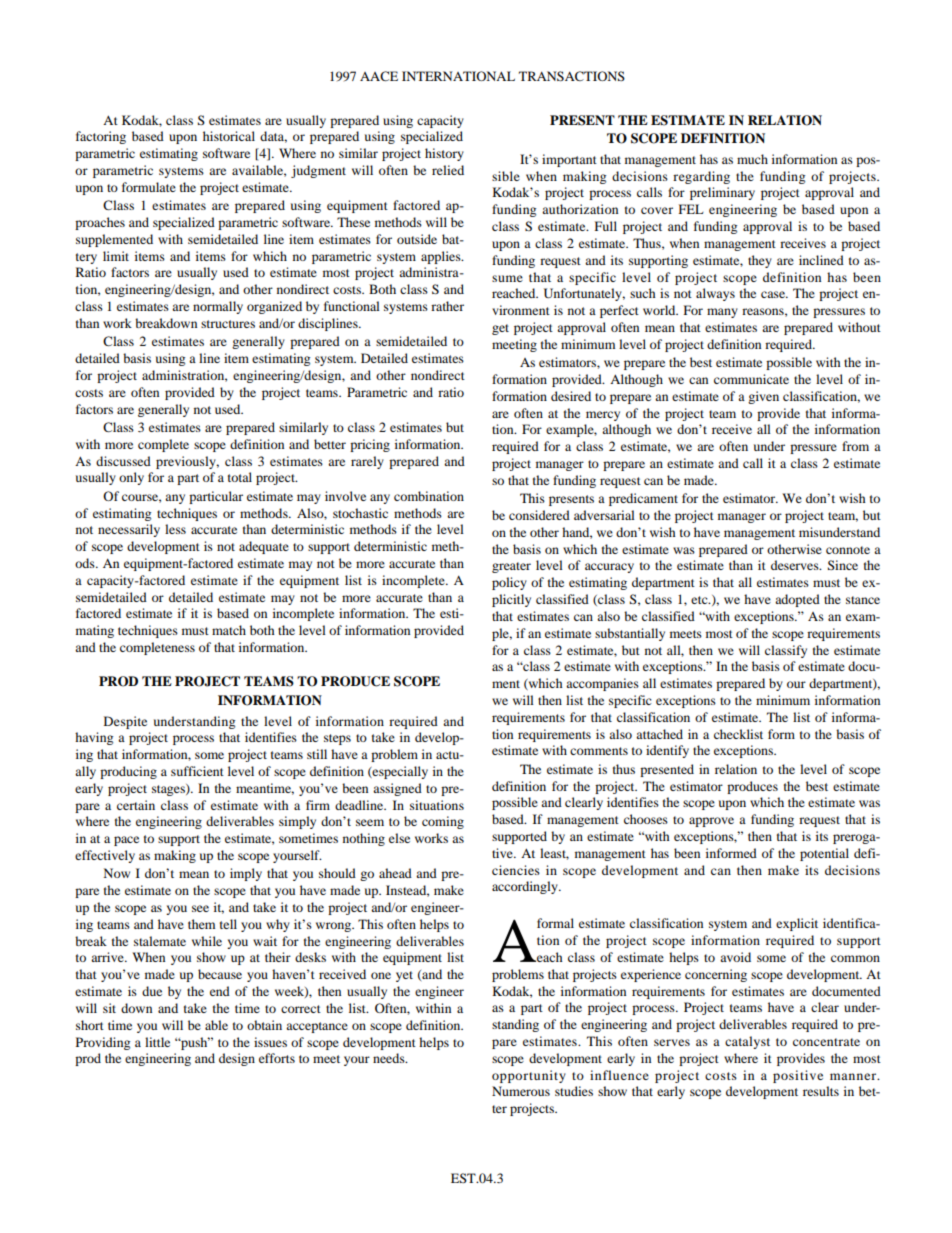  Describe the element at coordinates (747, 1042) in the screenshot. I see `catalyst` at that location.
